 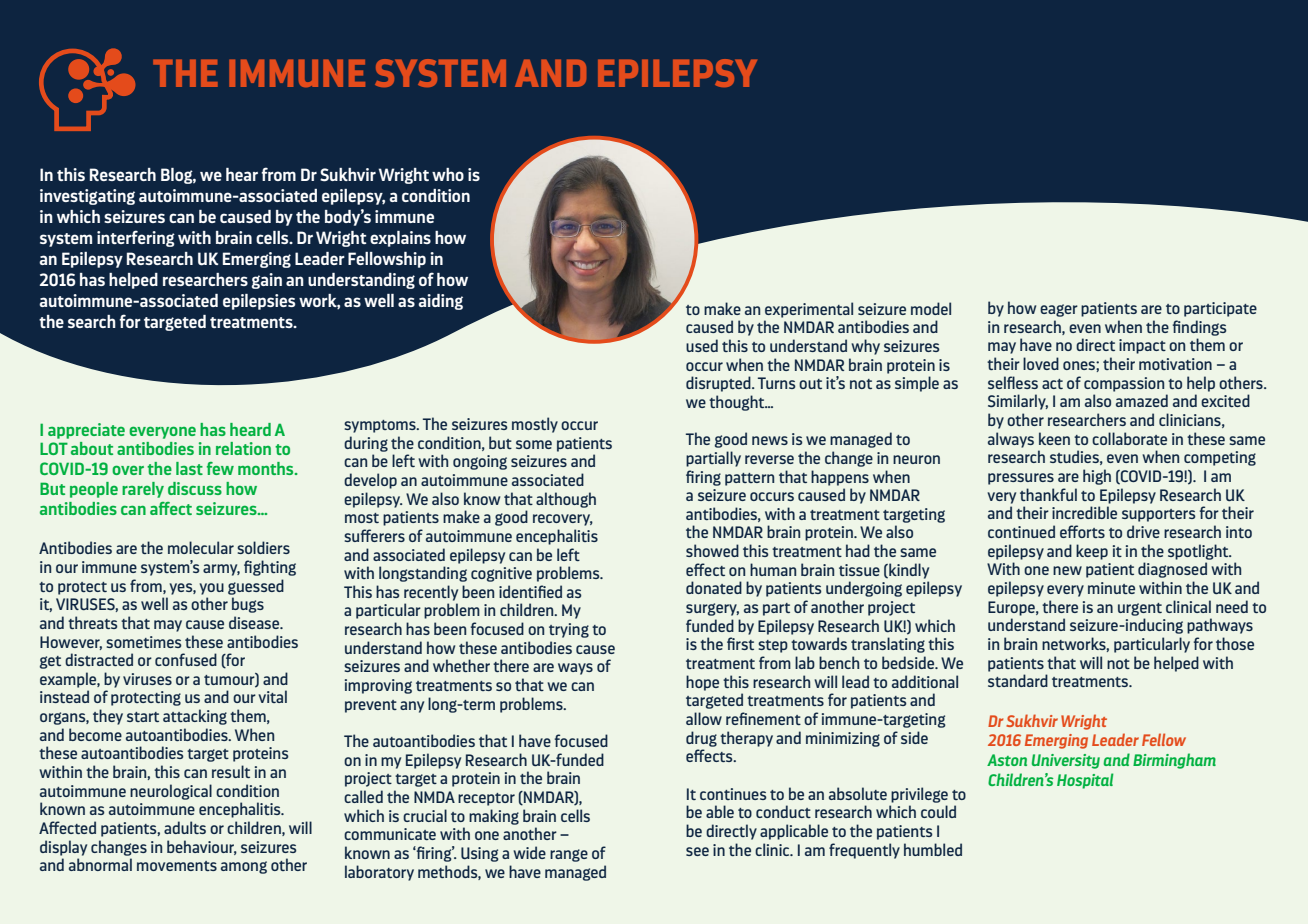 I want to click on impact, so click(x=1142, y=346).
